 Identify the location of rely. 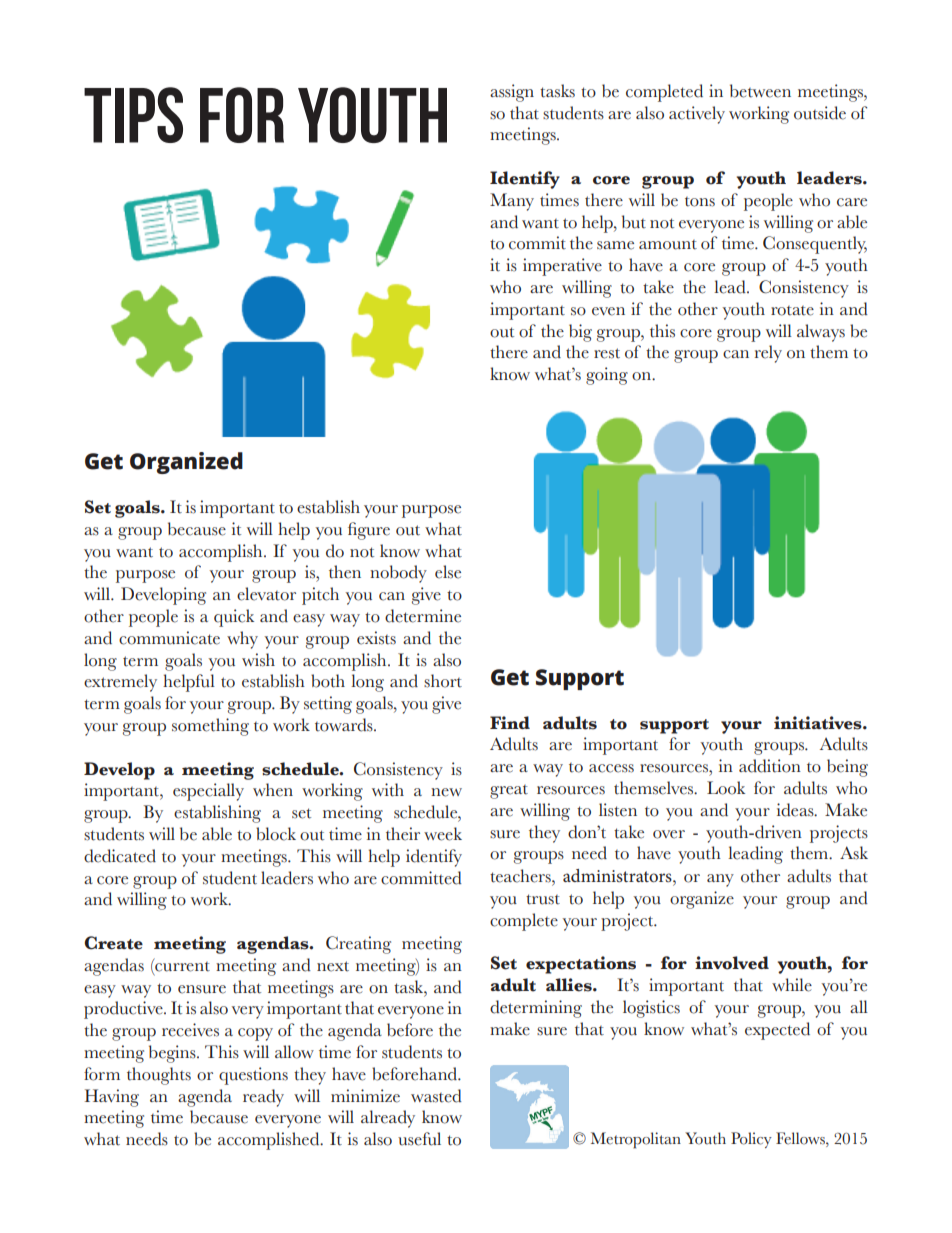
(768, 354).
